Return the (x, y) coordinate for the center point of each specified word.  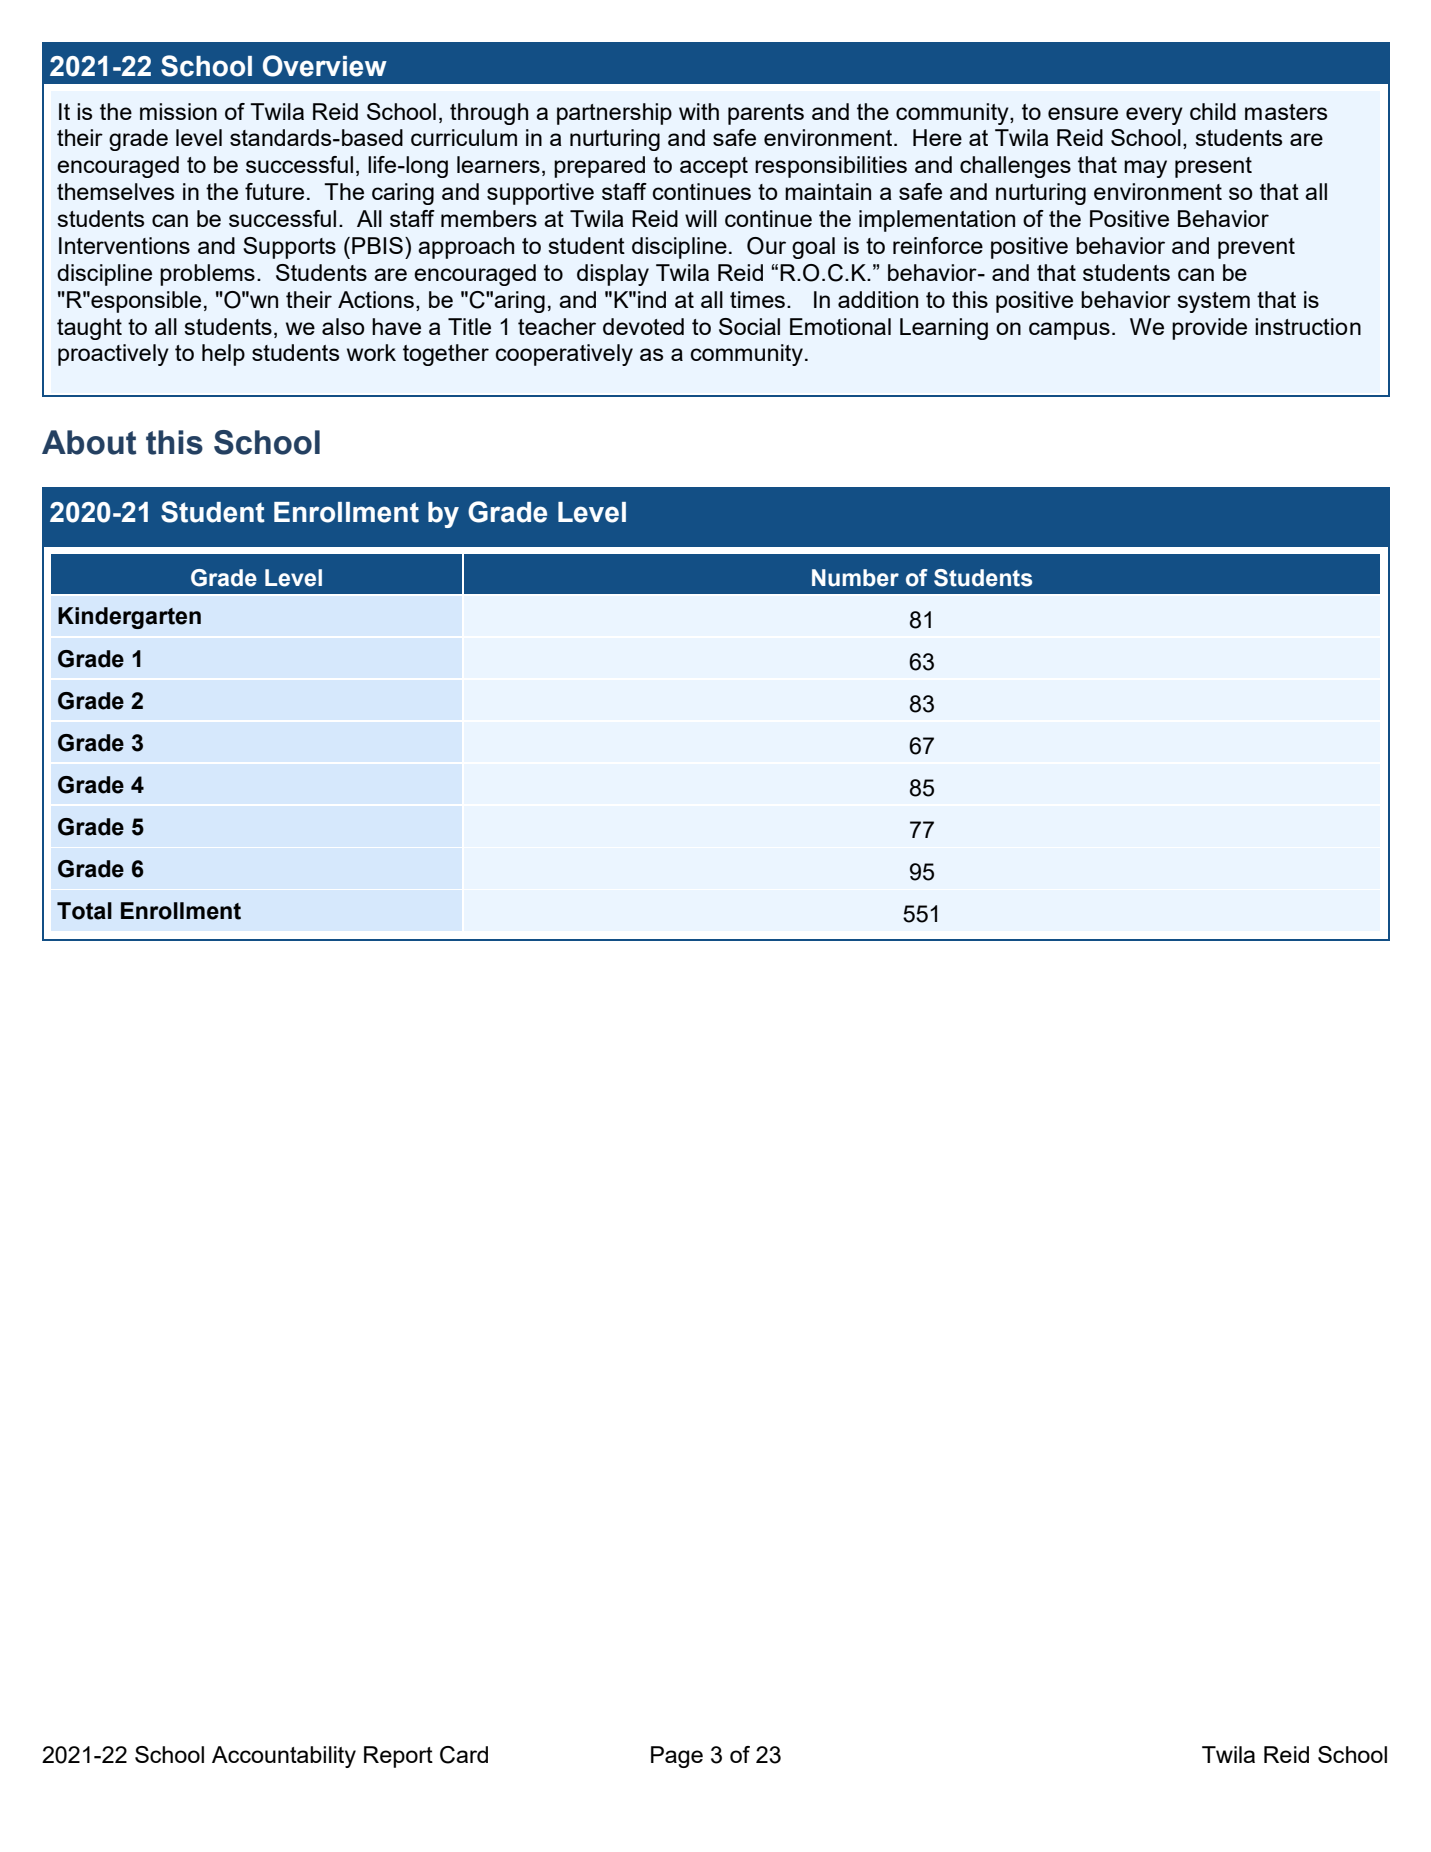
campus (1069, 331)
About (89, 442)
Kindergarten (129, 618)
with (699, 111)
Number (855, 578)
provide (1209, 329)
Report (398, 1757)
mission (178, 111)
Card (464, 1755)
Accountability (284, 1757)
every (1154, 116)
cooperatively (564, 355)
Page (677, 1757)
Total (84, 911)
